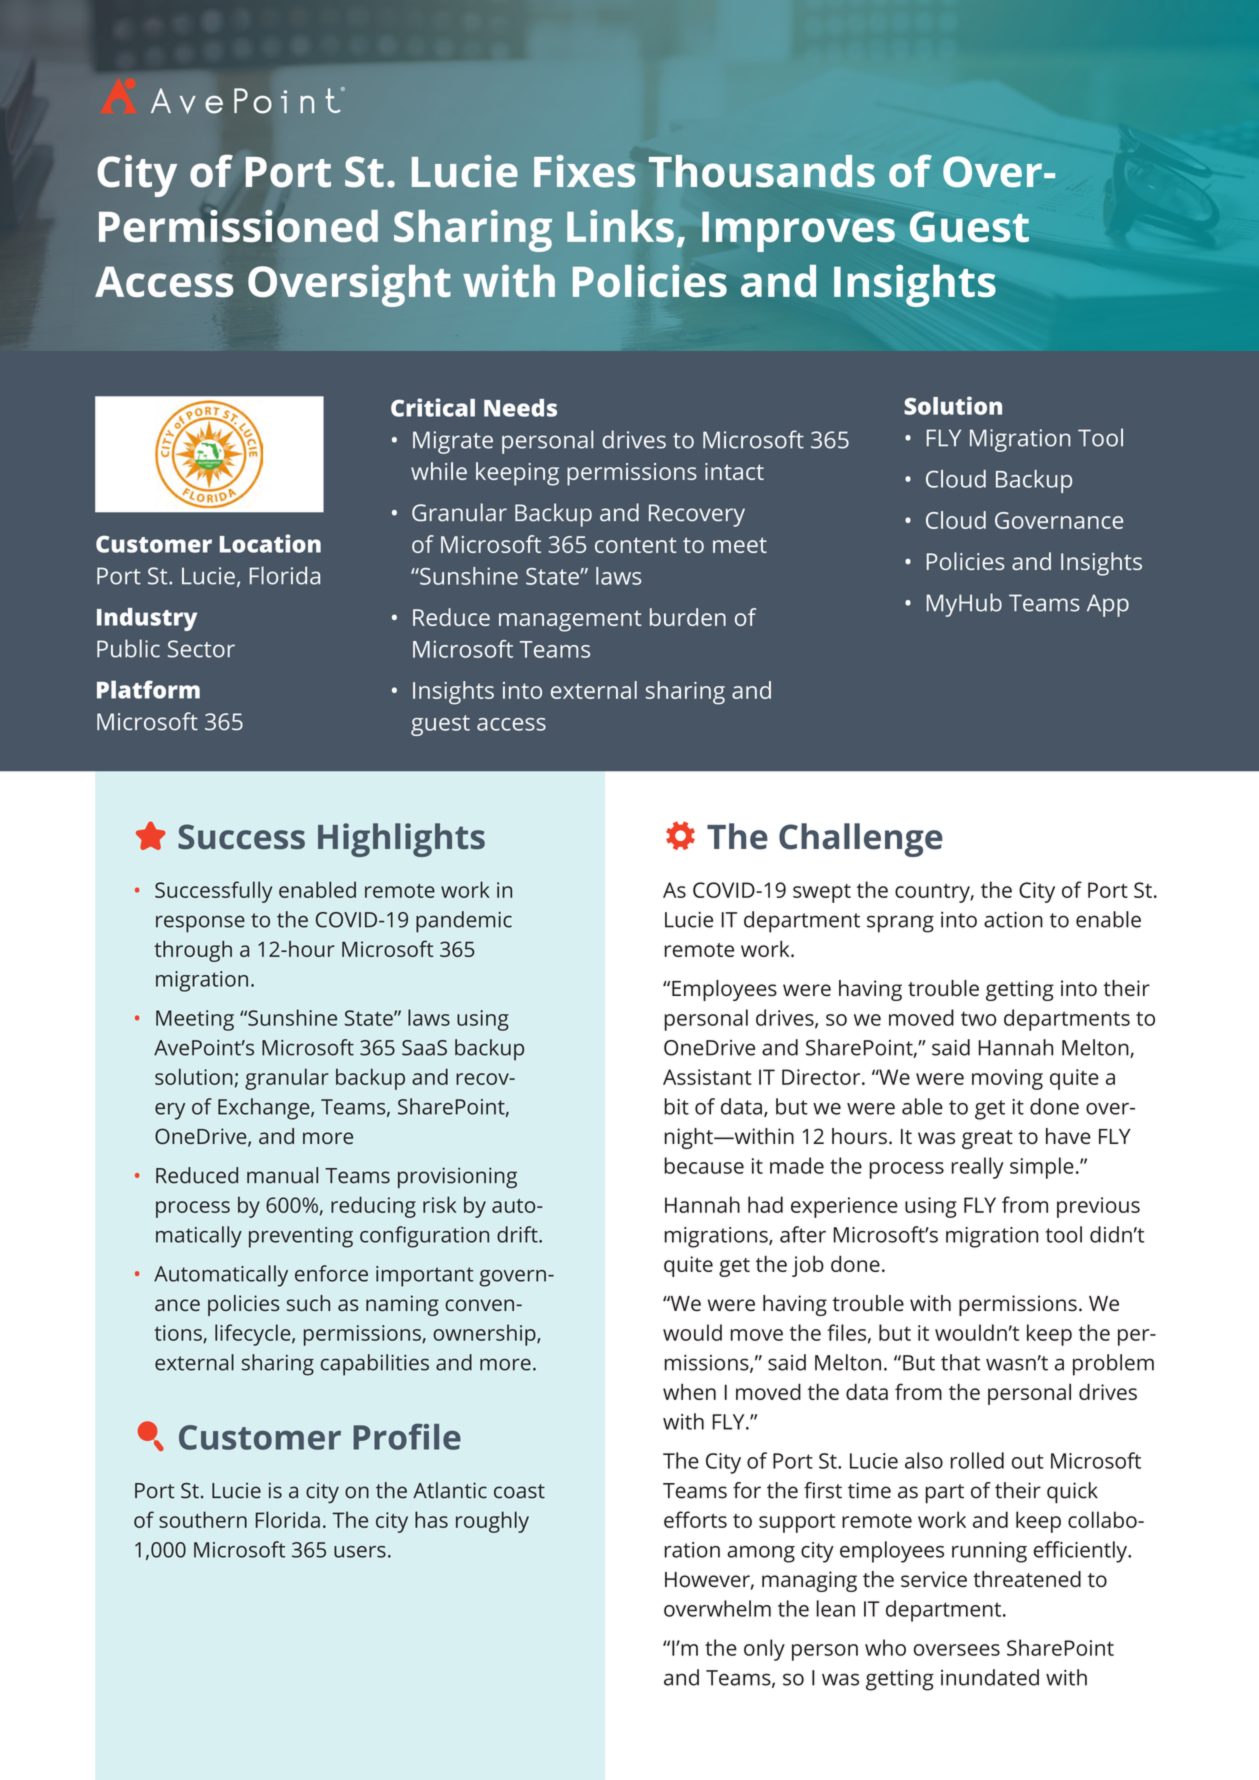  Describe the element at coordinates (620, 226) in the screenshot. I see `Links` at that location.
